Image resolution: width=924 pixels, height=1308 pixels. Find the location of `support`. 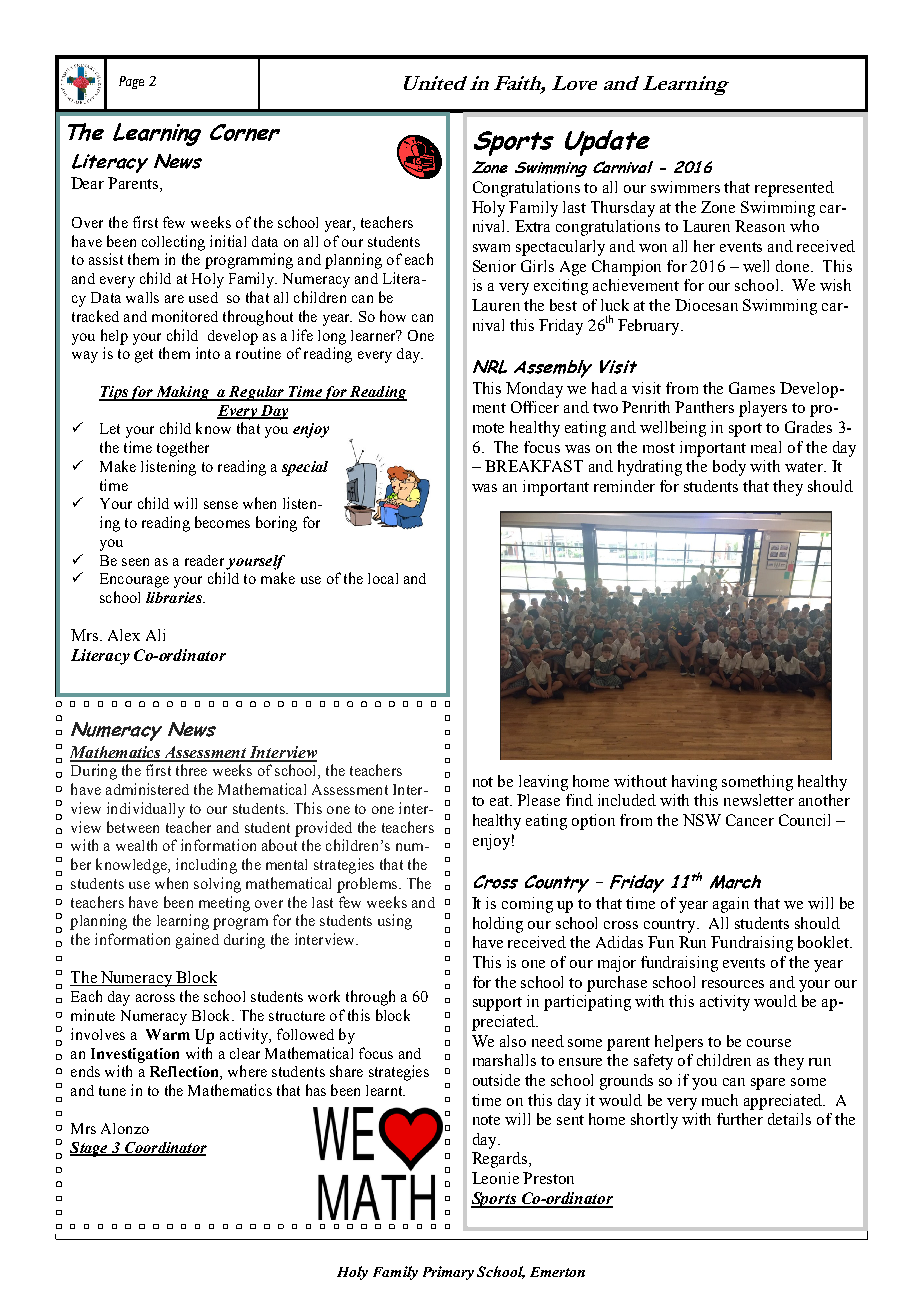

support is located at coordinates (497, 1004).
